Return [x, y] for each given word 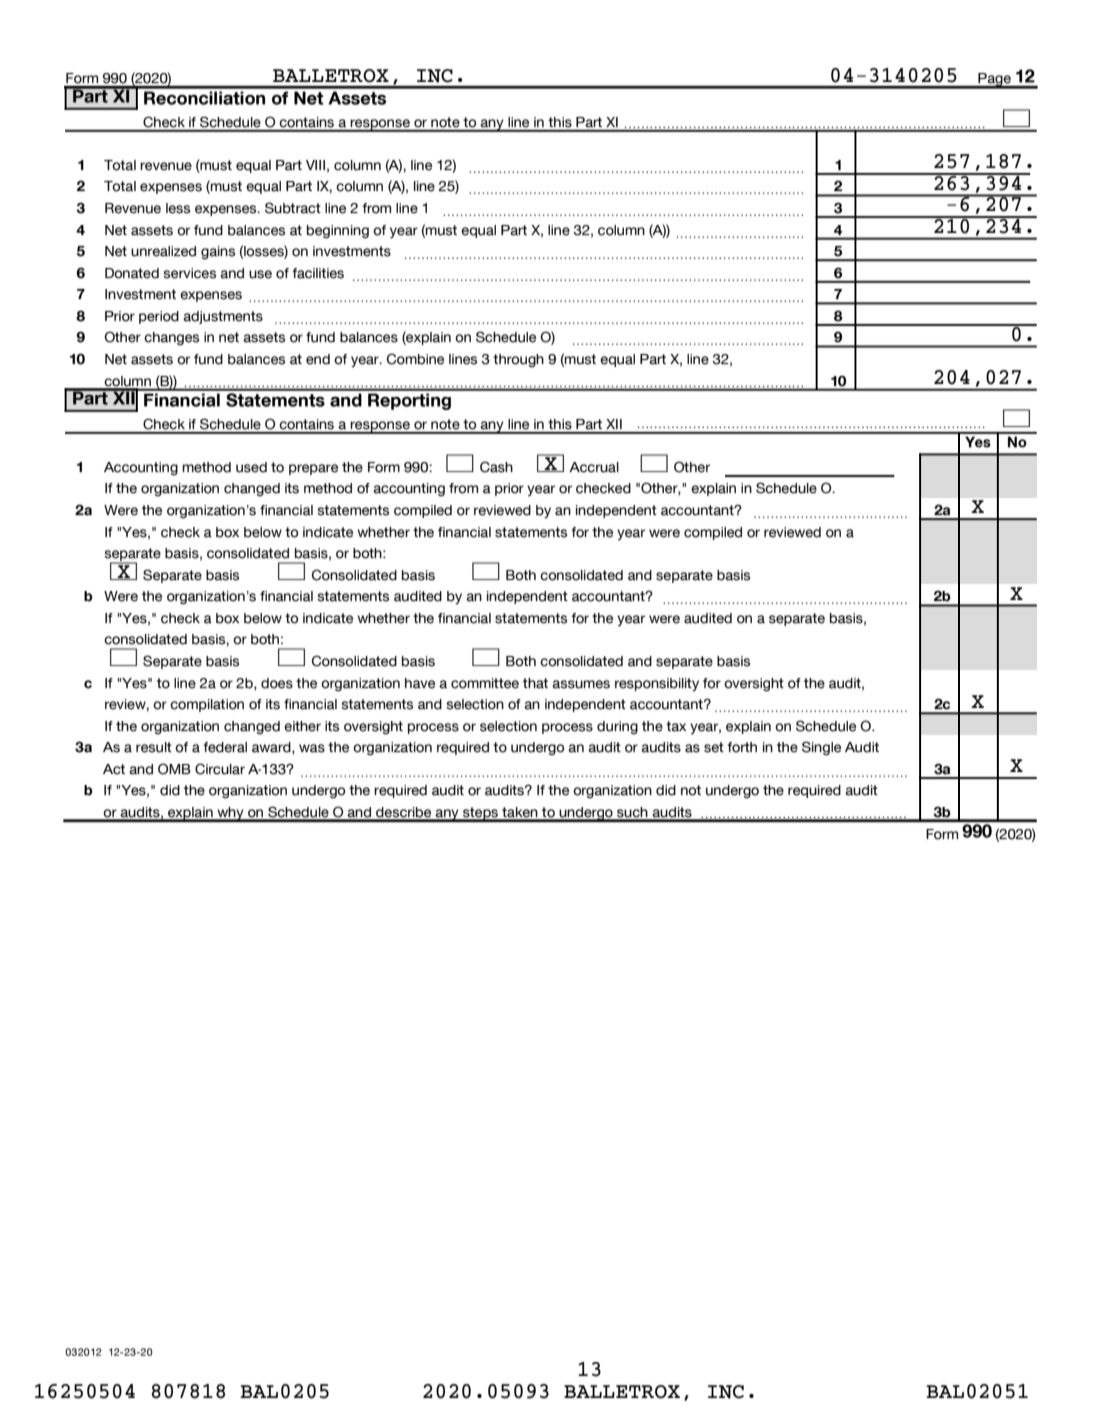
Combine [415, 359]
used [251, 467]
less [178, 208]
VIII [315, 165]
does [277, 683]
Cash [496, 467]
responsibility [657, 685]
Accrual [594, 467]
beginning [338, 232]
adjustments [223, 317]
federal [225, 747]
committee [485, 683]
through [518, 361]
